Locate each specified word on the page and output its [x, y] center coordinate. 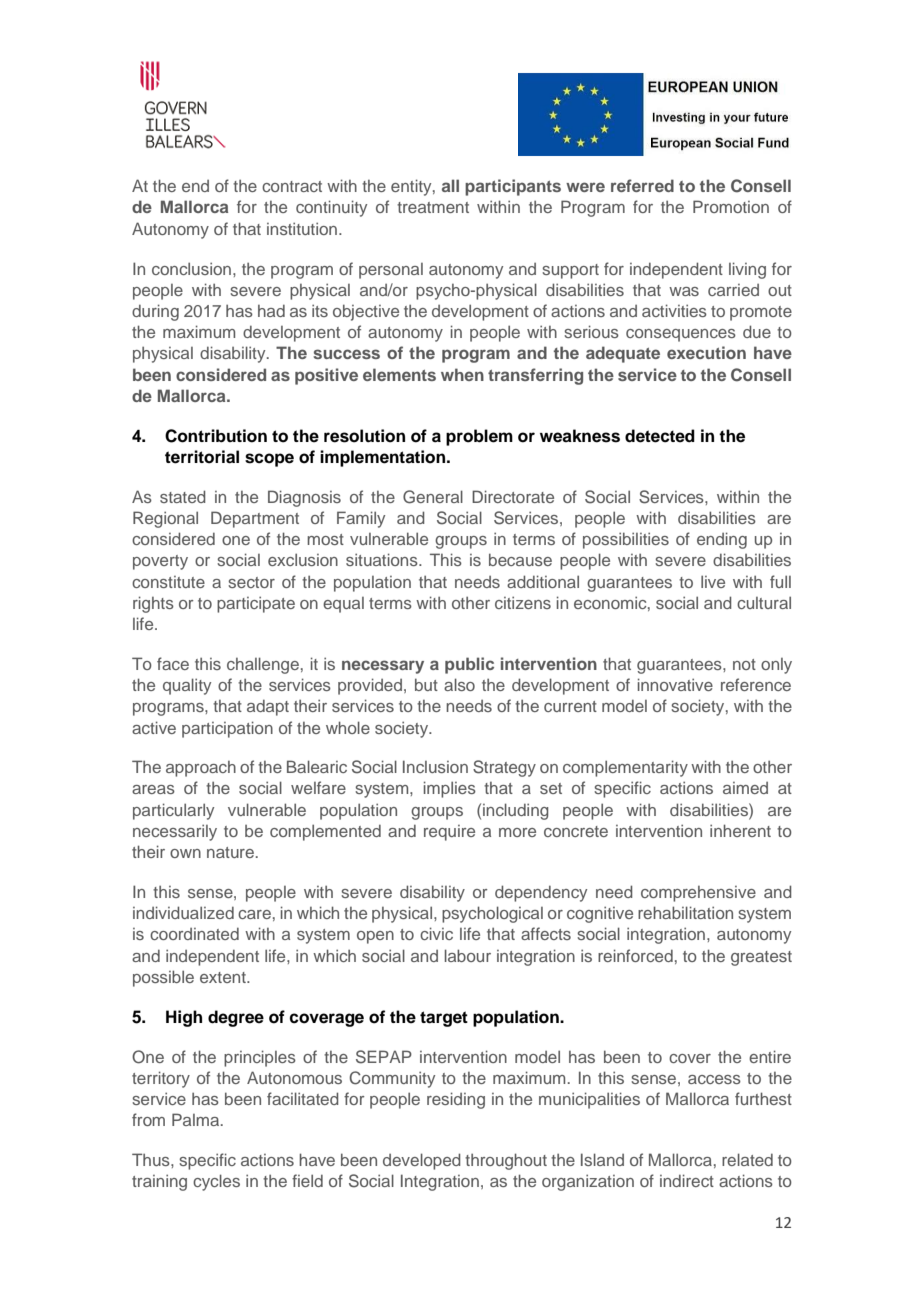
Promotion [731, 206]
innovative [675, 684]
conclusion [191, 268]
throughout [506, 1161]
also [459, 684]
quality [187, 686]
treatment [433, 207]
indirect [687, 1180]
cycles [216, 1182]
